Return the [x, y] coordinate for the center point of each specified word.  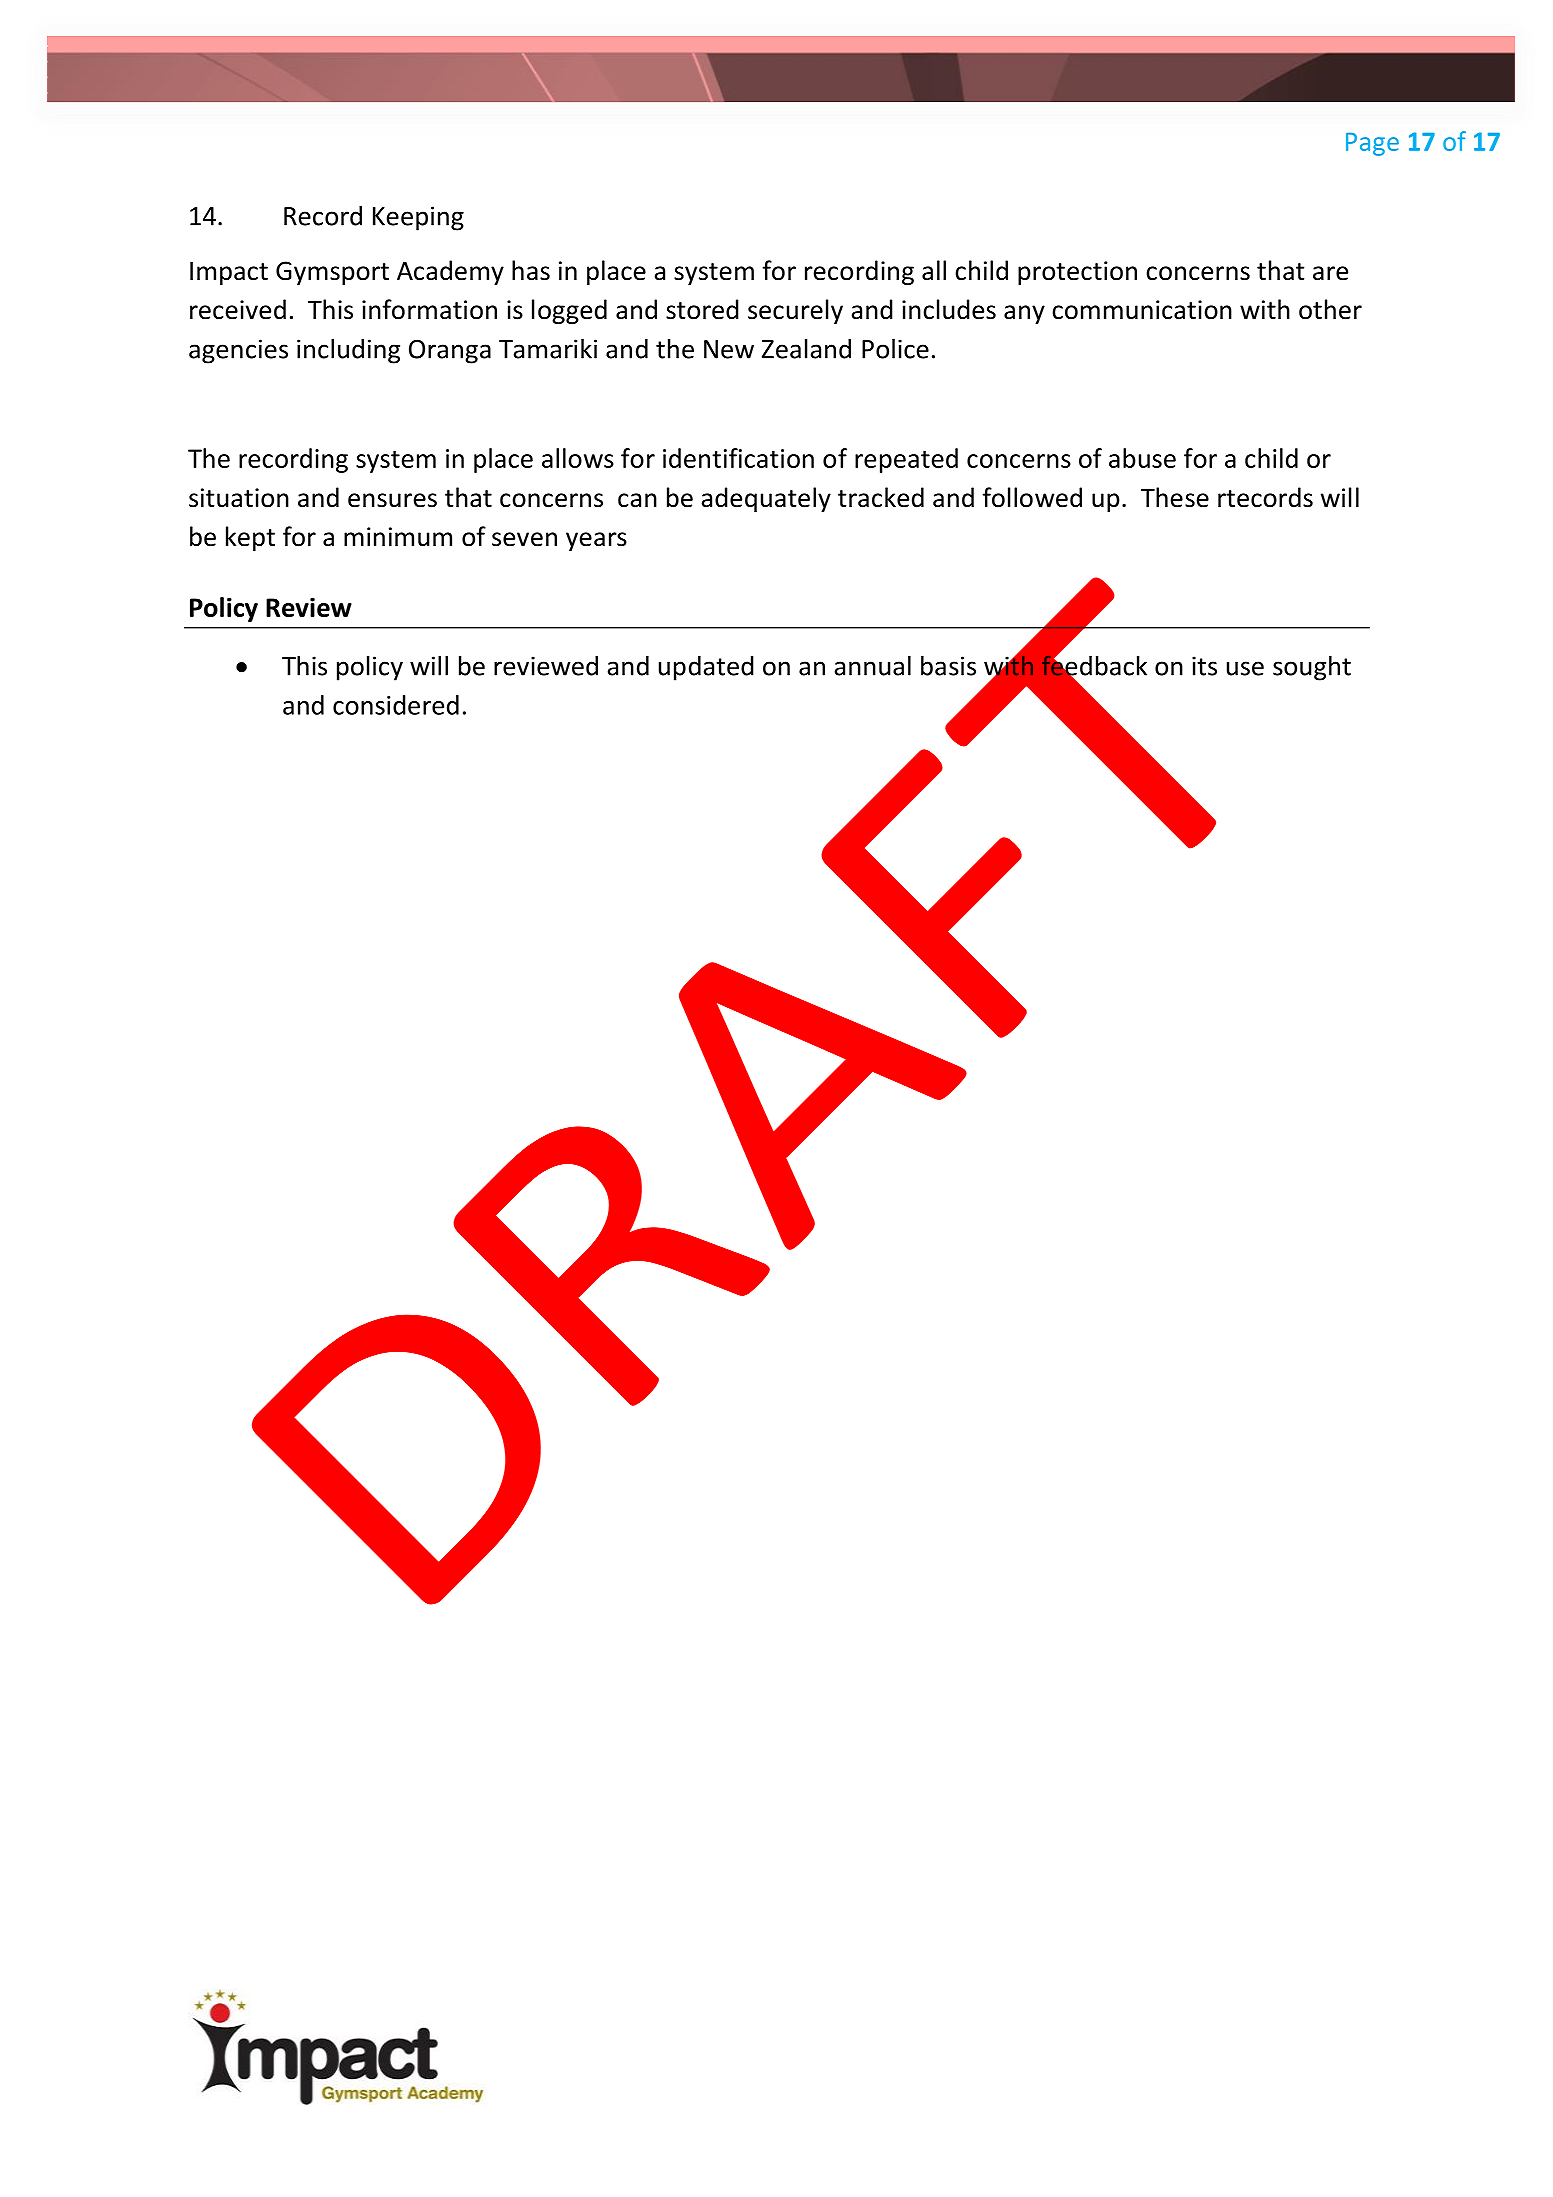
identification [738, 458]
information [429, 309]
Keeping [418, 218]
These [1175, 497]
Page [1372, 144]
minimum [398, 537]
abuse [1142, 458]
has [531, 270]
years [596, 541]
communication [1142, 310]
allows [578, 458]
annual [873, 665]
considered [396, 705]
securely [795, 311]
